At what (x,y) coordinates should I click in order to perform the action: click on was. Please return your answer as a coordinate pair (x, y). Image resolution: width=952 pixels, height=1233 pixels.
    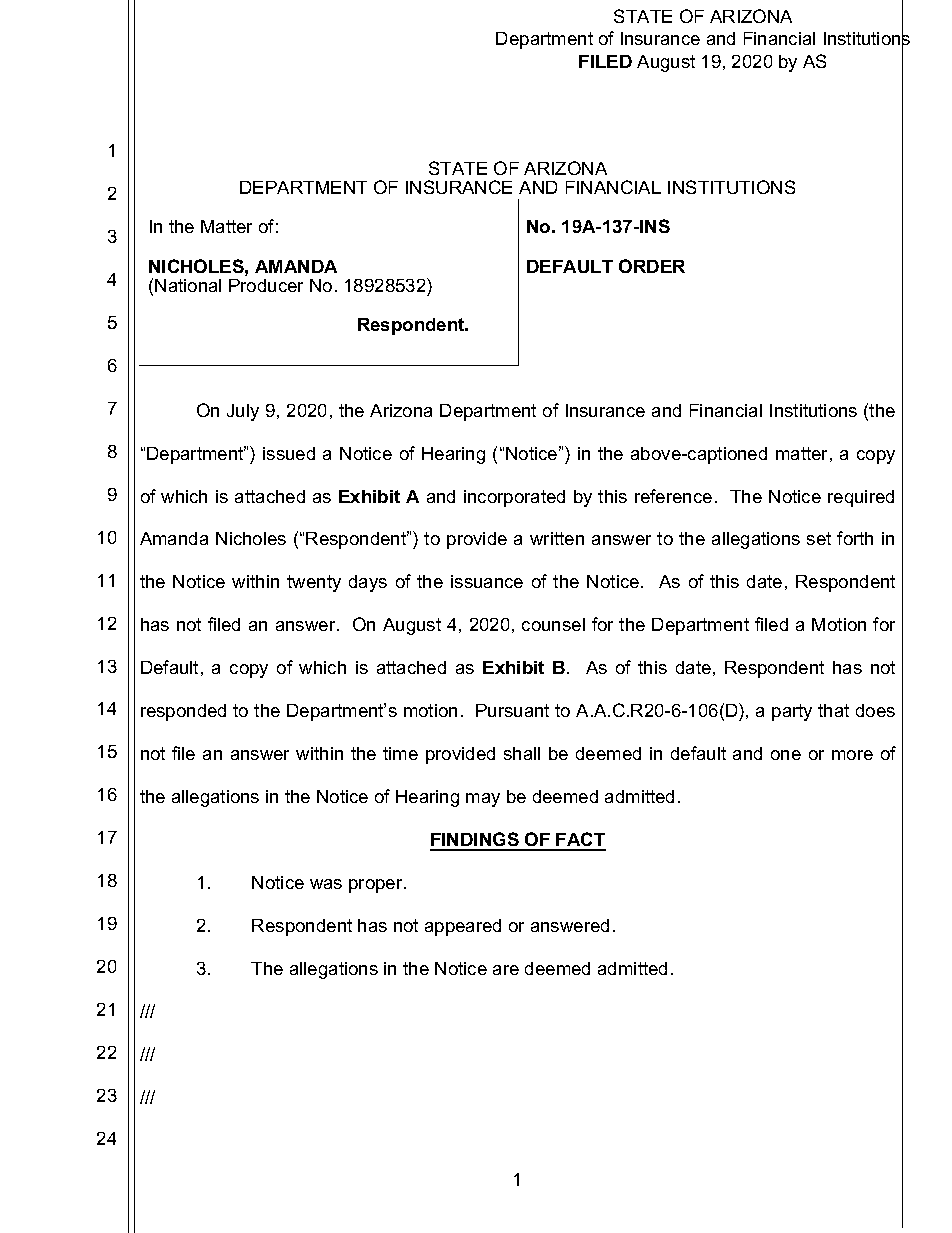
    Looking at the image, I should click on (326, 884).
